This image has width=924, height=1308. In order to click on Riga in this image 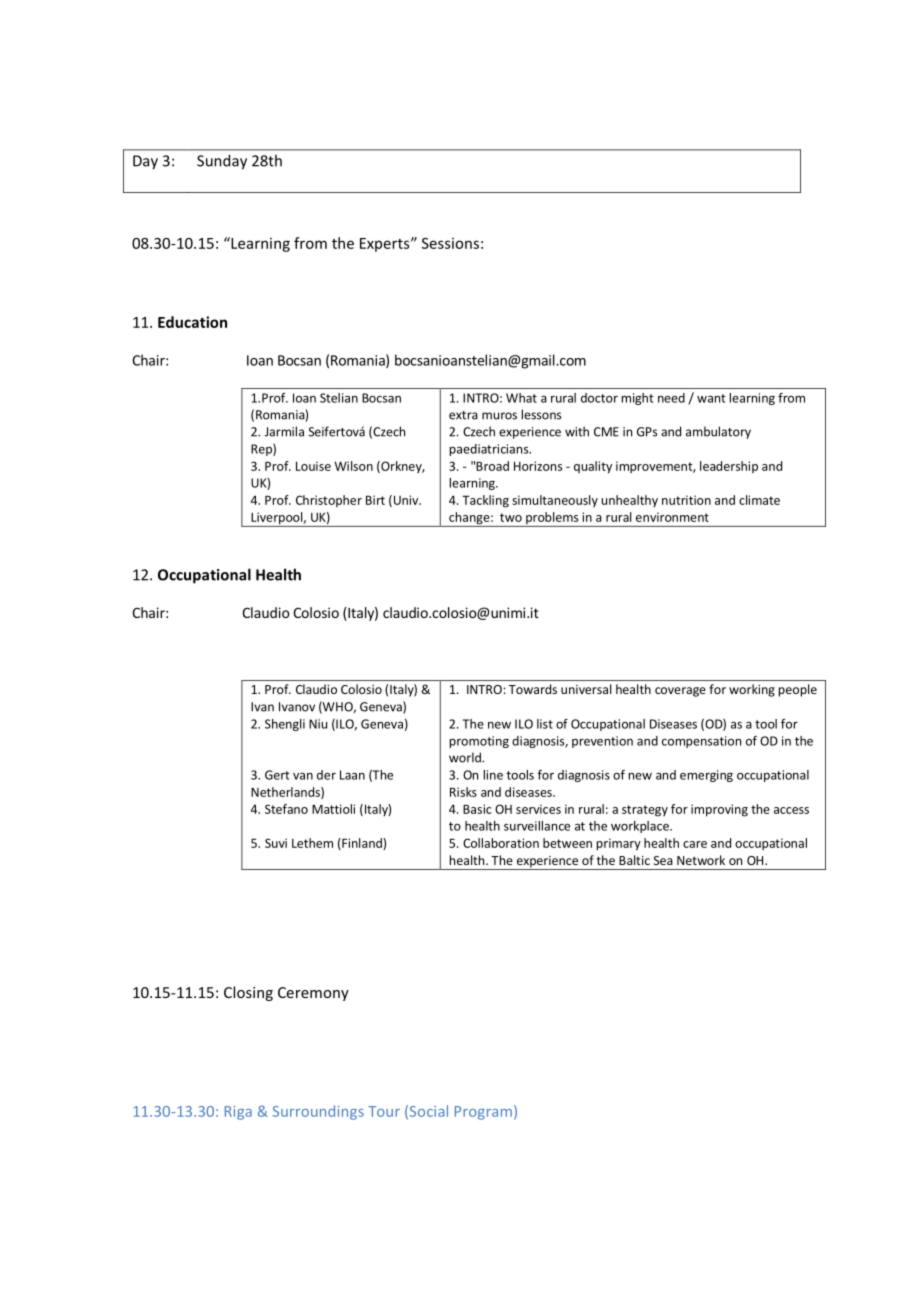, I will do `click(238, 1113)`.
